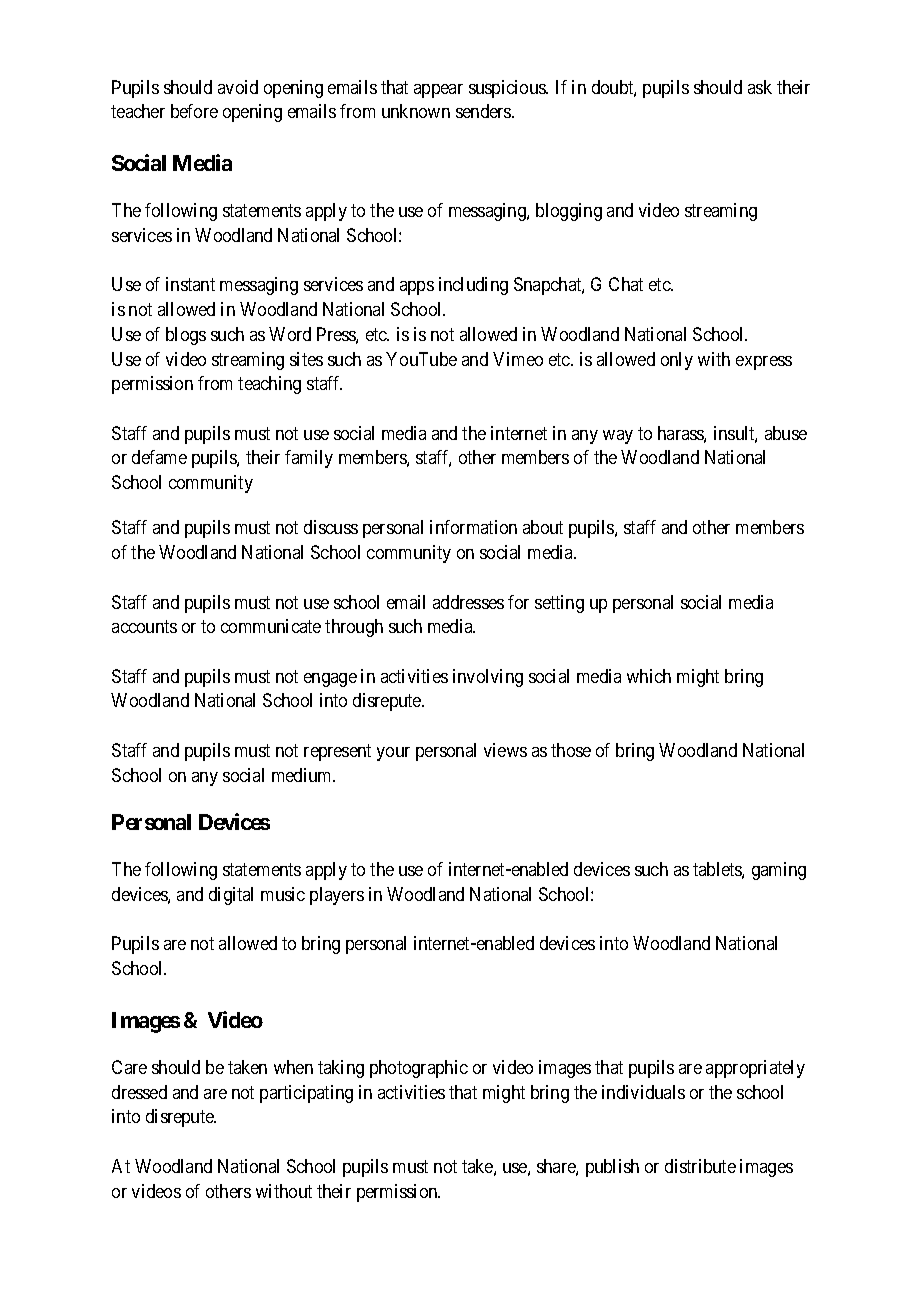 This image has height=1308, width=924. Describe the element at coordinates (505, 750) in the image. I see `views` at that location.
